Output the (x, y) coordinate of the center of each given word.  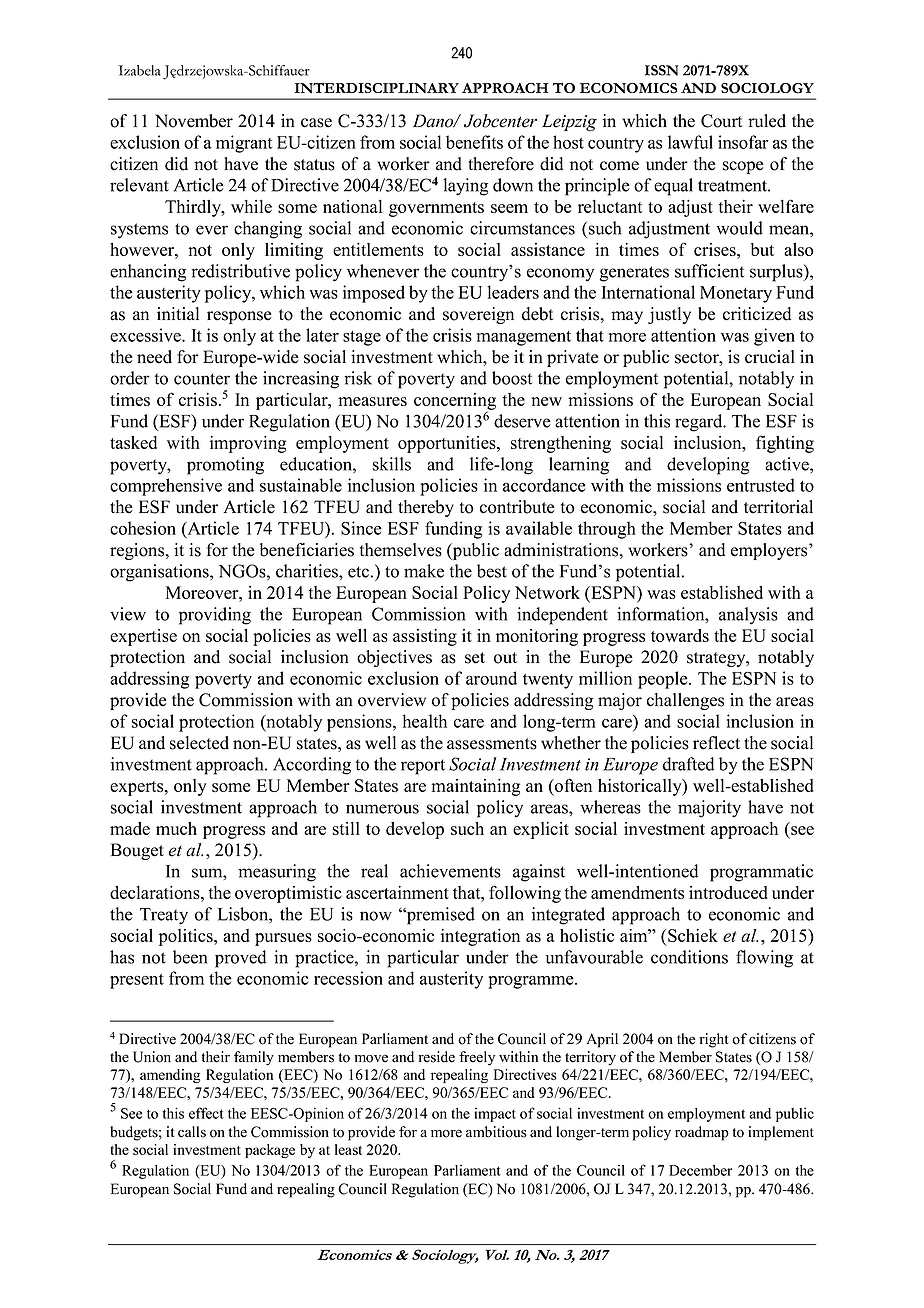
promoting (225, 466)
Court (722, 121)
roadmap (702, 1133)
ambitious (496, 1132)
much (176, 828)
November (194, 121)
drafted (688, 764)
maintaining (475, 787)
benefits (474, 142)
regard (700, 423)
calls (192, 1132)
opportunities (448, 444)
